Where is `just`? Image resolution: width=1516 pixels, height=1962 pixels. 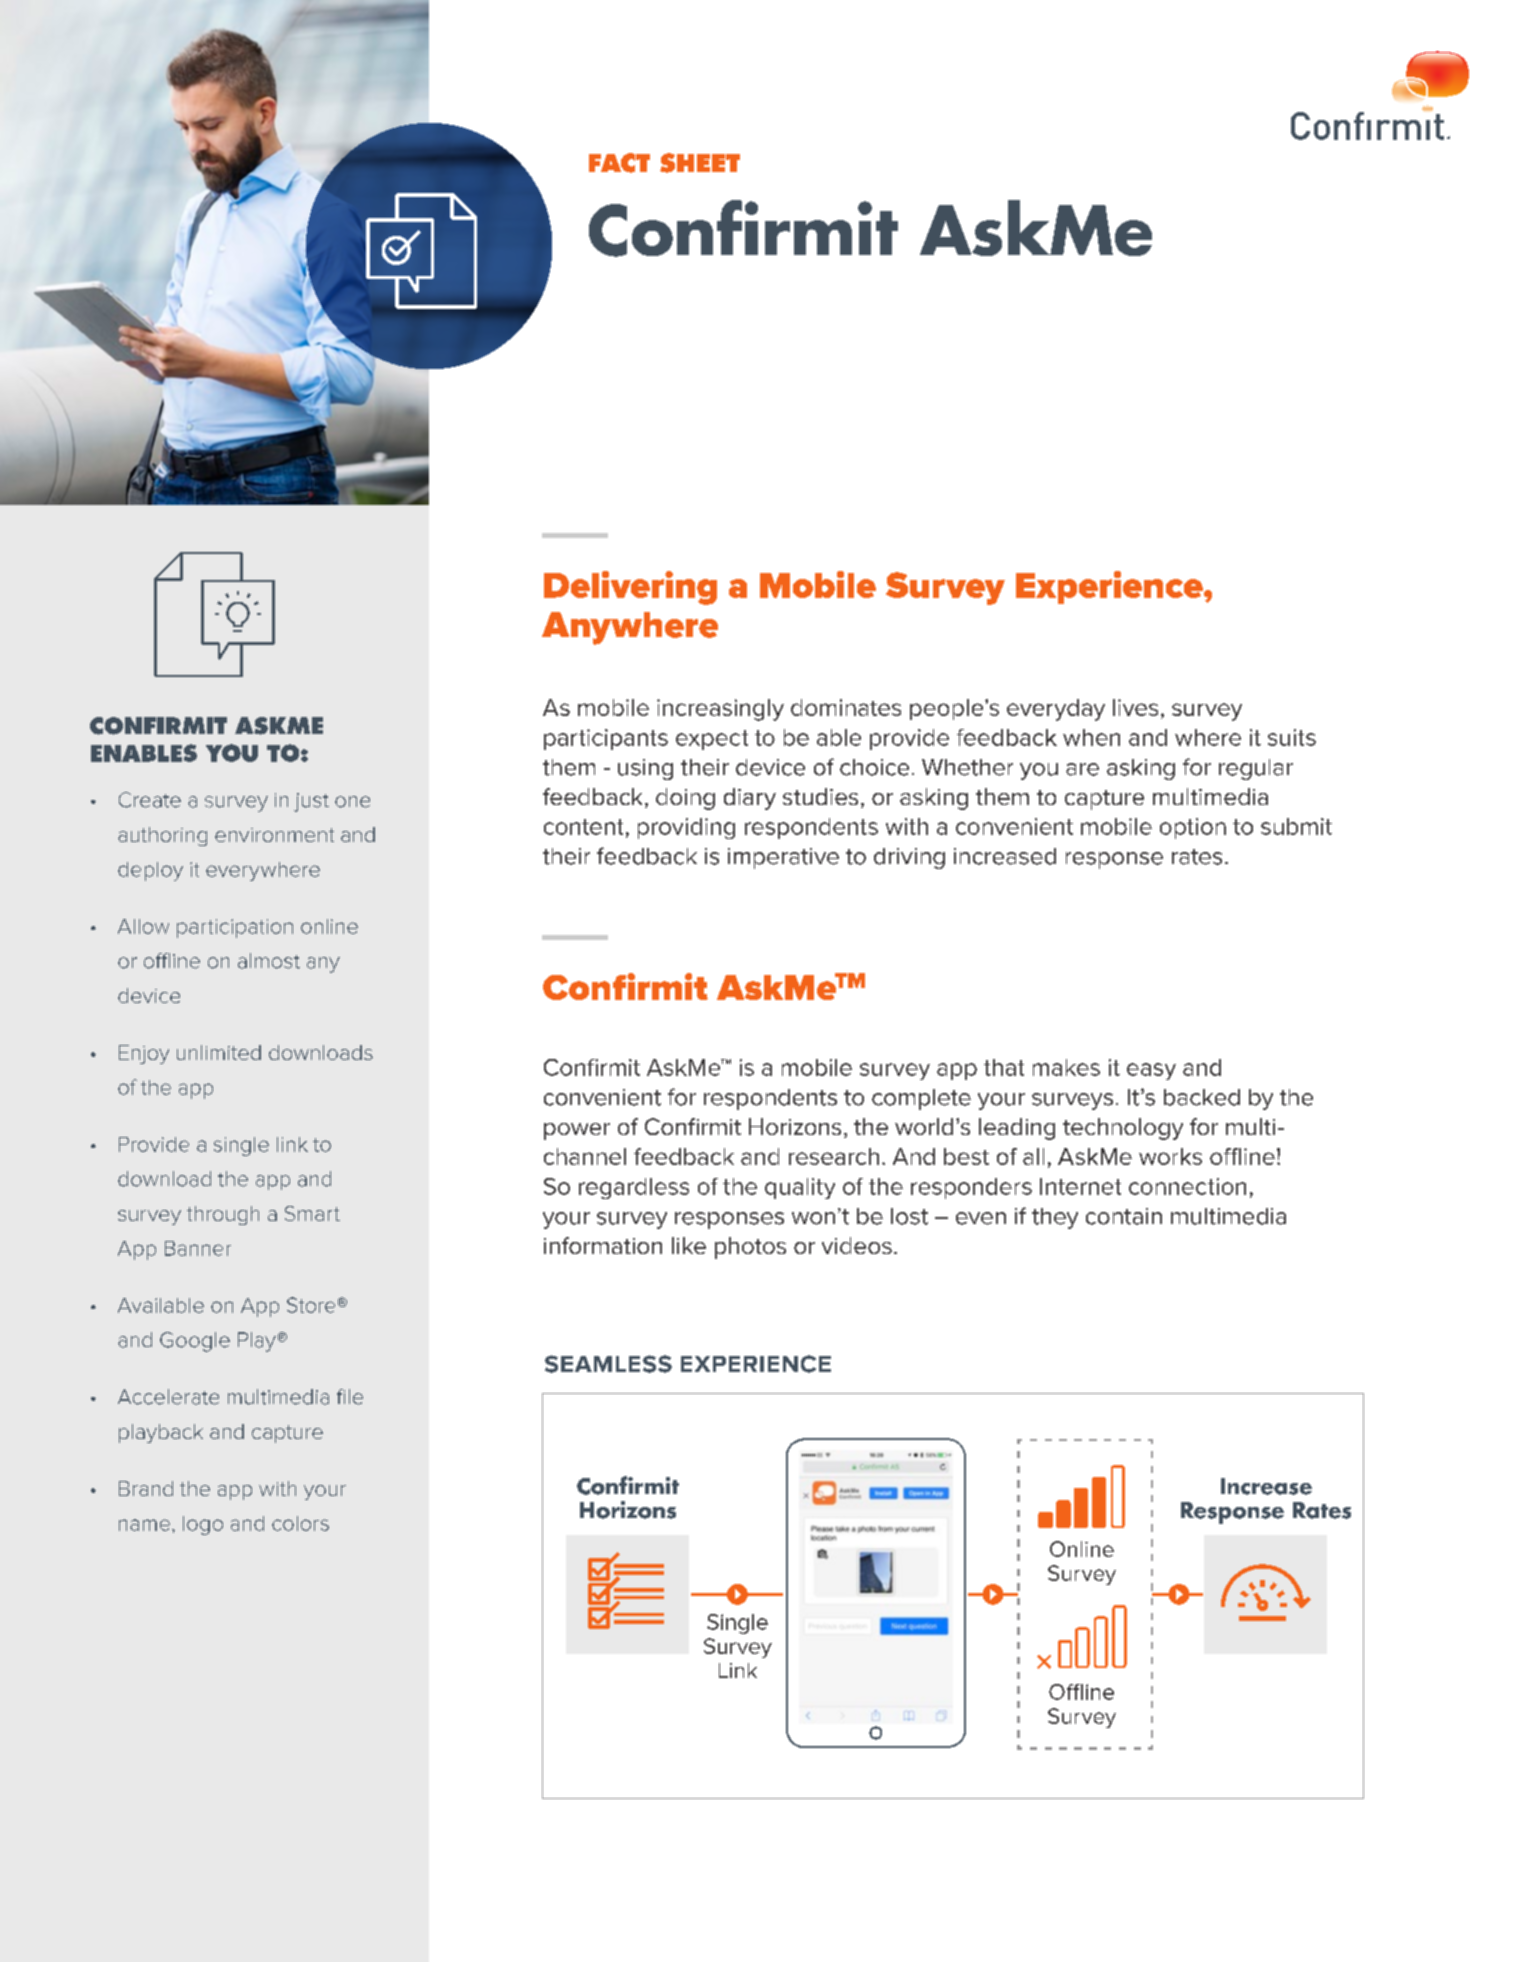
just is located at coordinates (311, 802).
